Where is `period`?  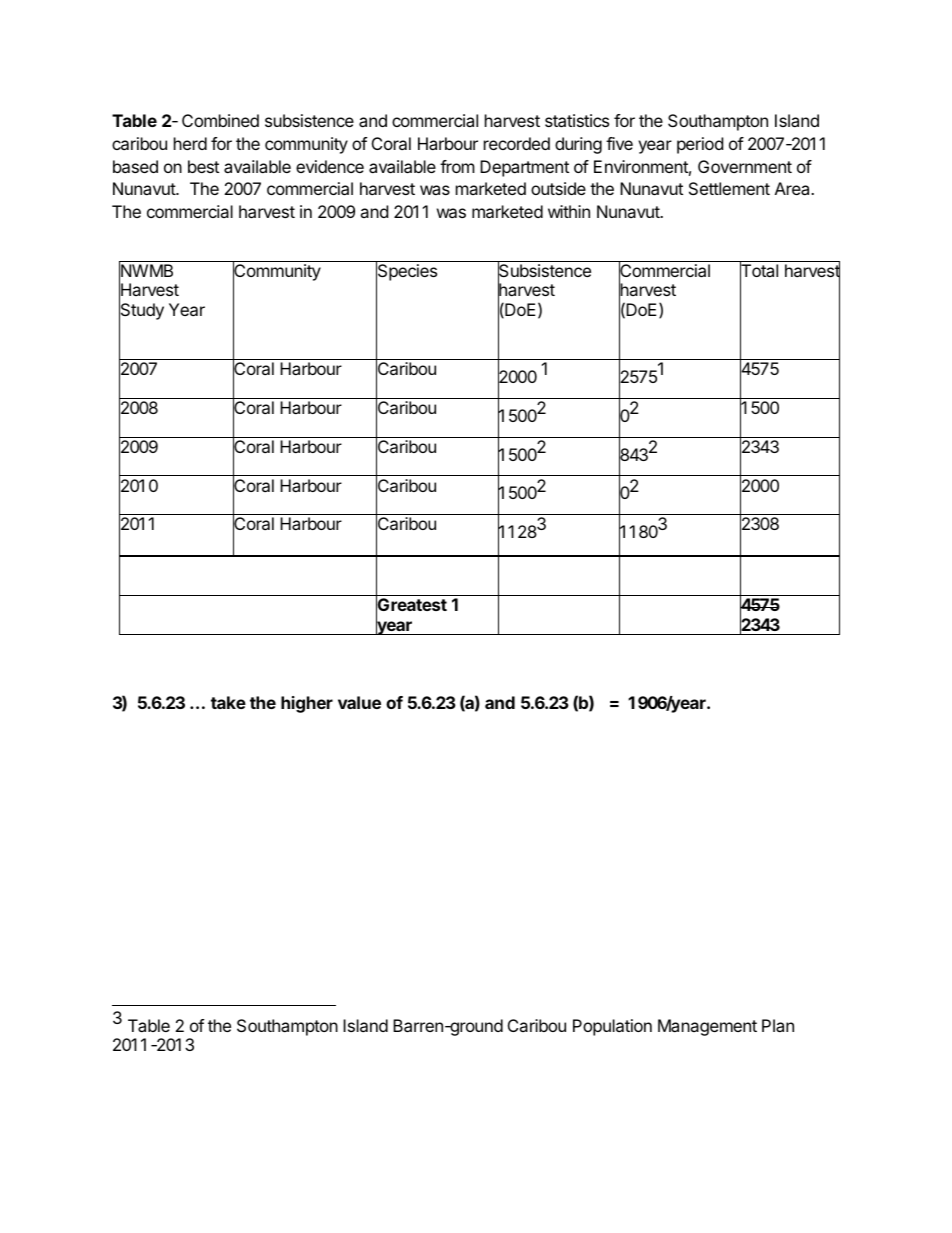
period is located at coordinates (700, 145).
